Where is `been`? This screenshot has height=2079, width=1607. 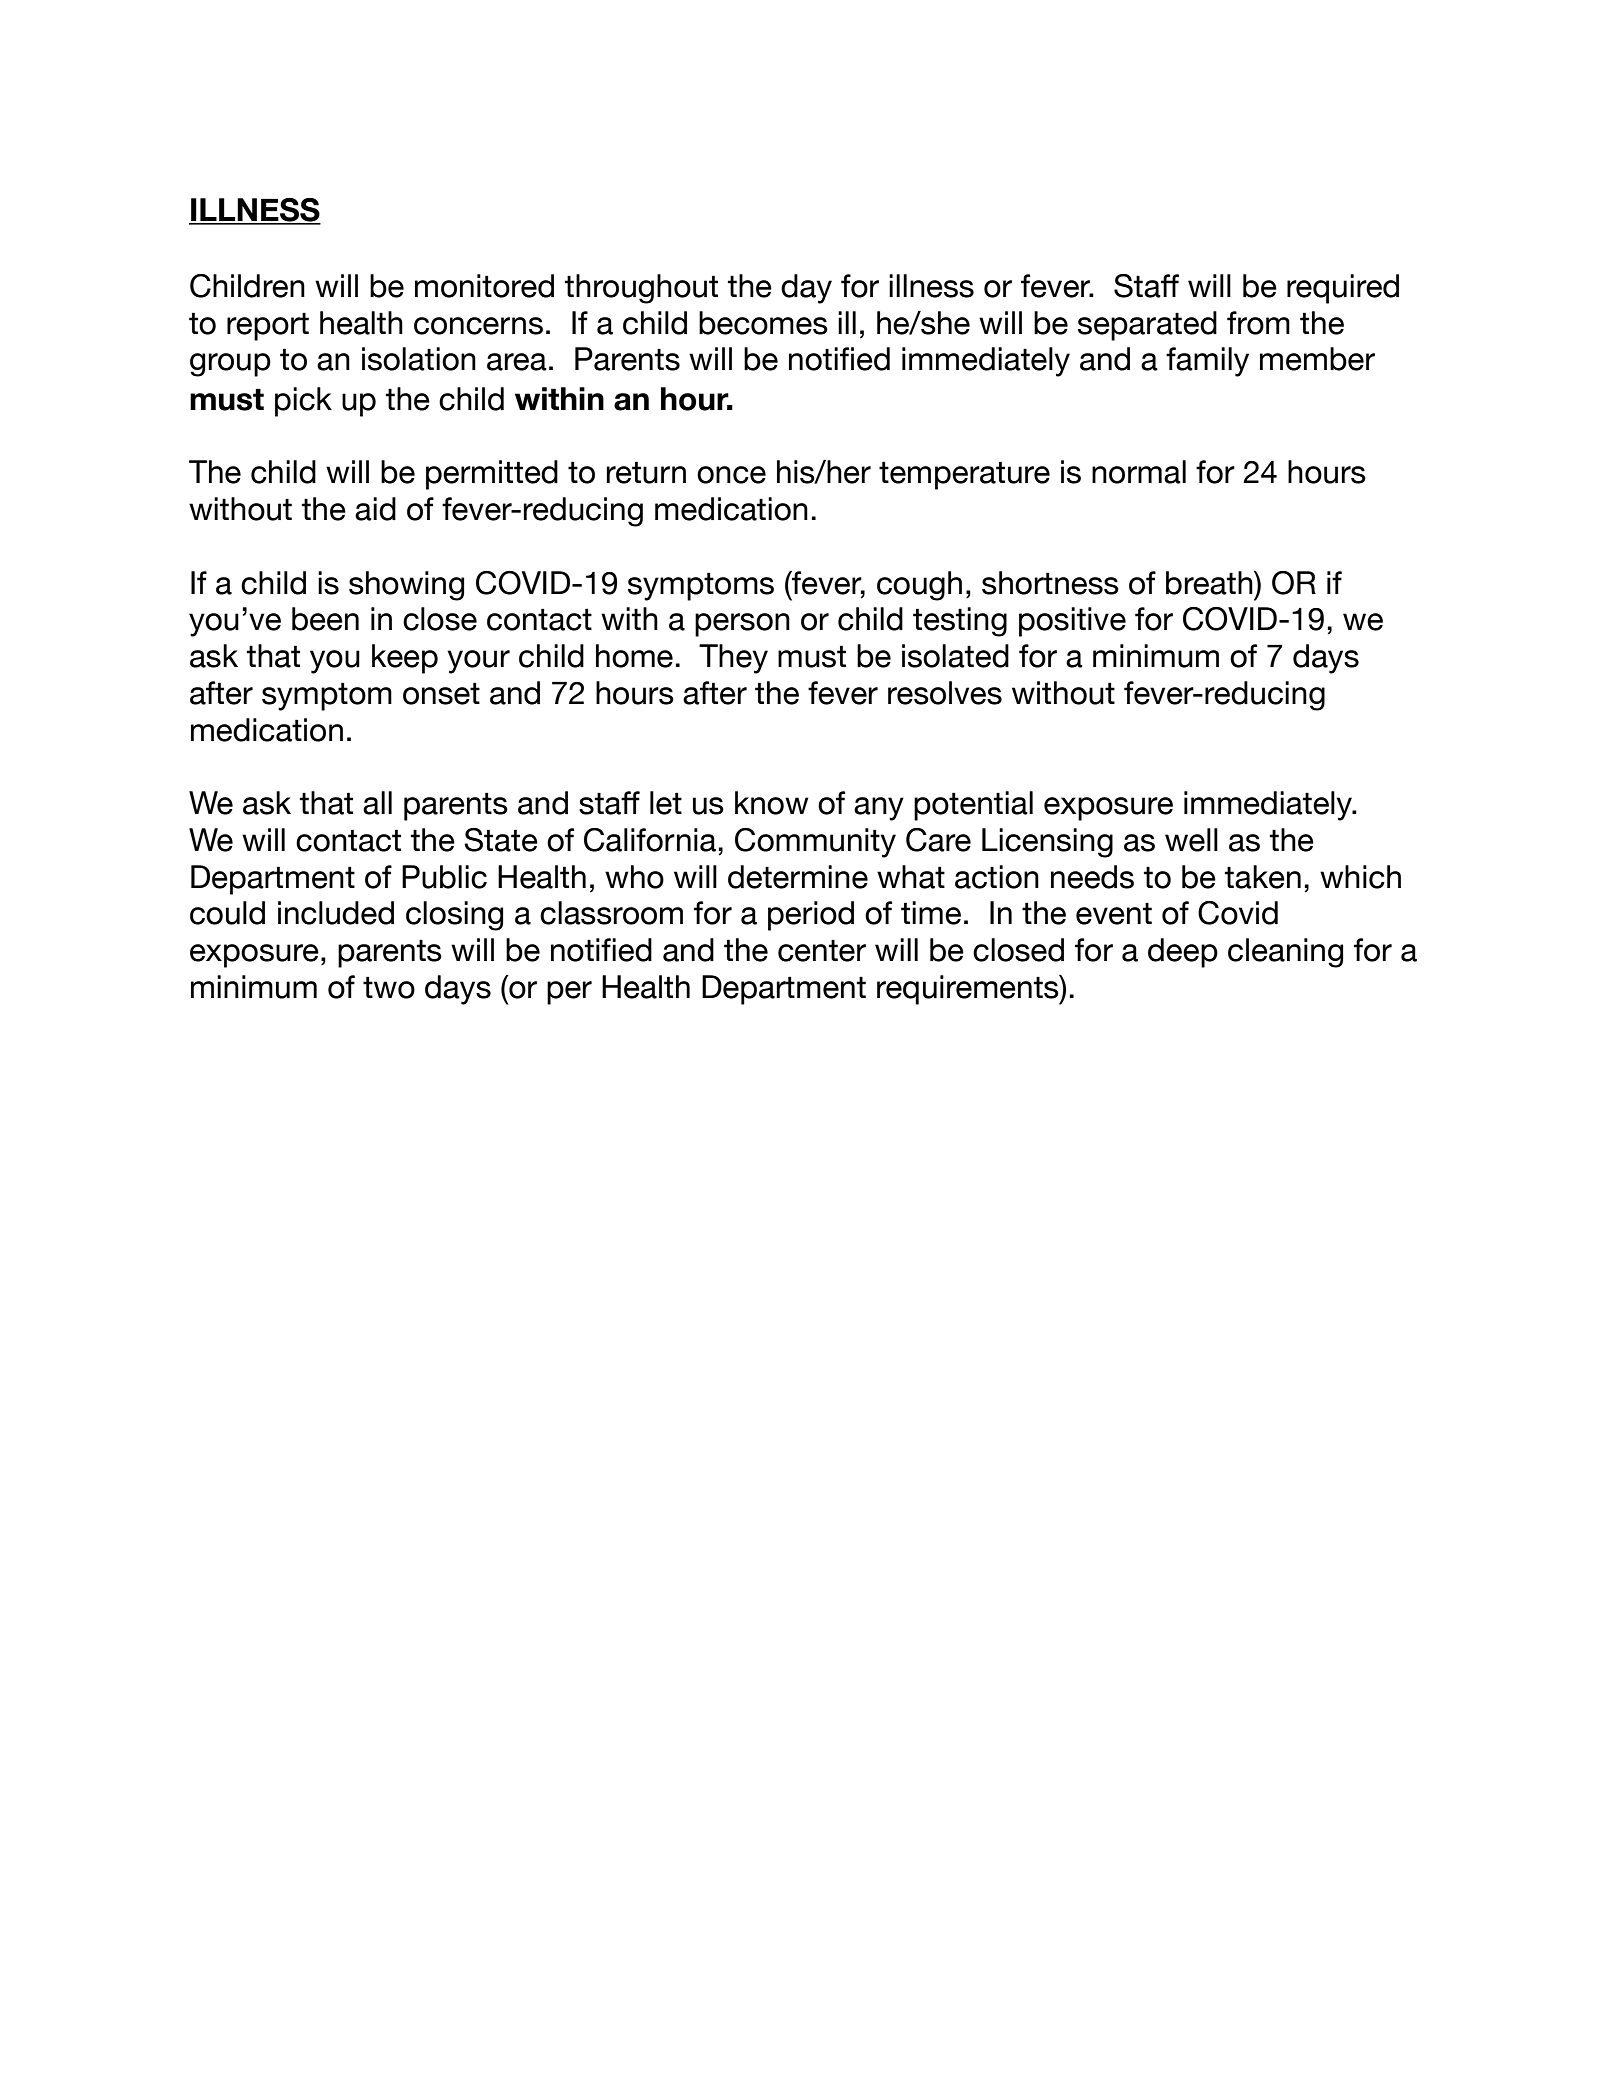 been is located at coordinates (325, 619).
